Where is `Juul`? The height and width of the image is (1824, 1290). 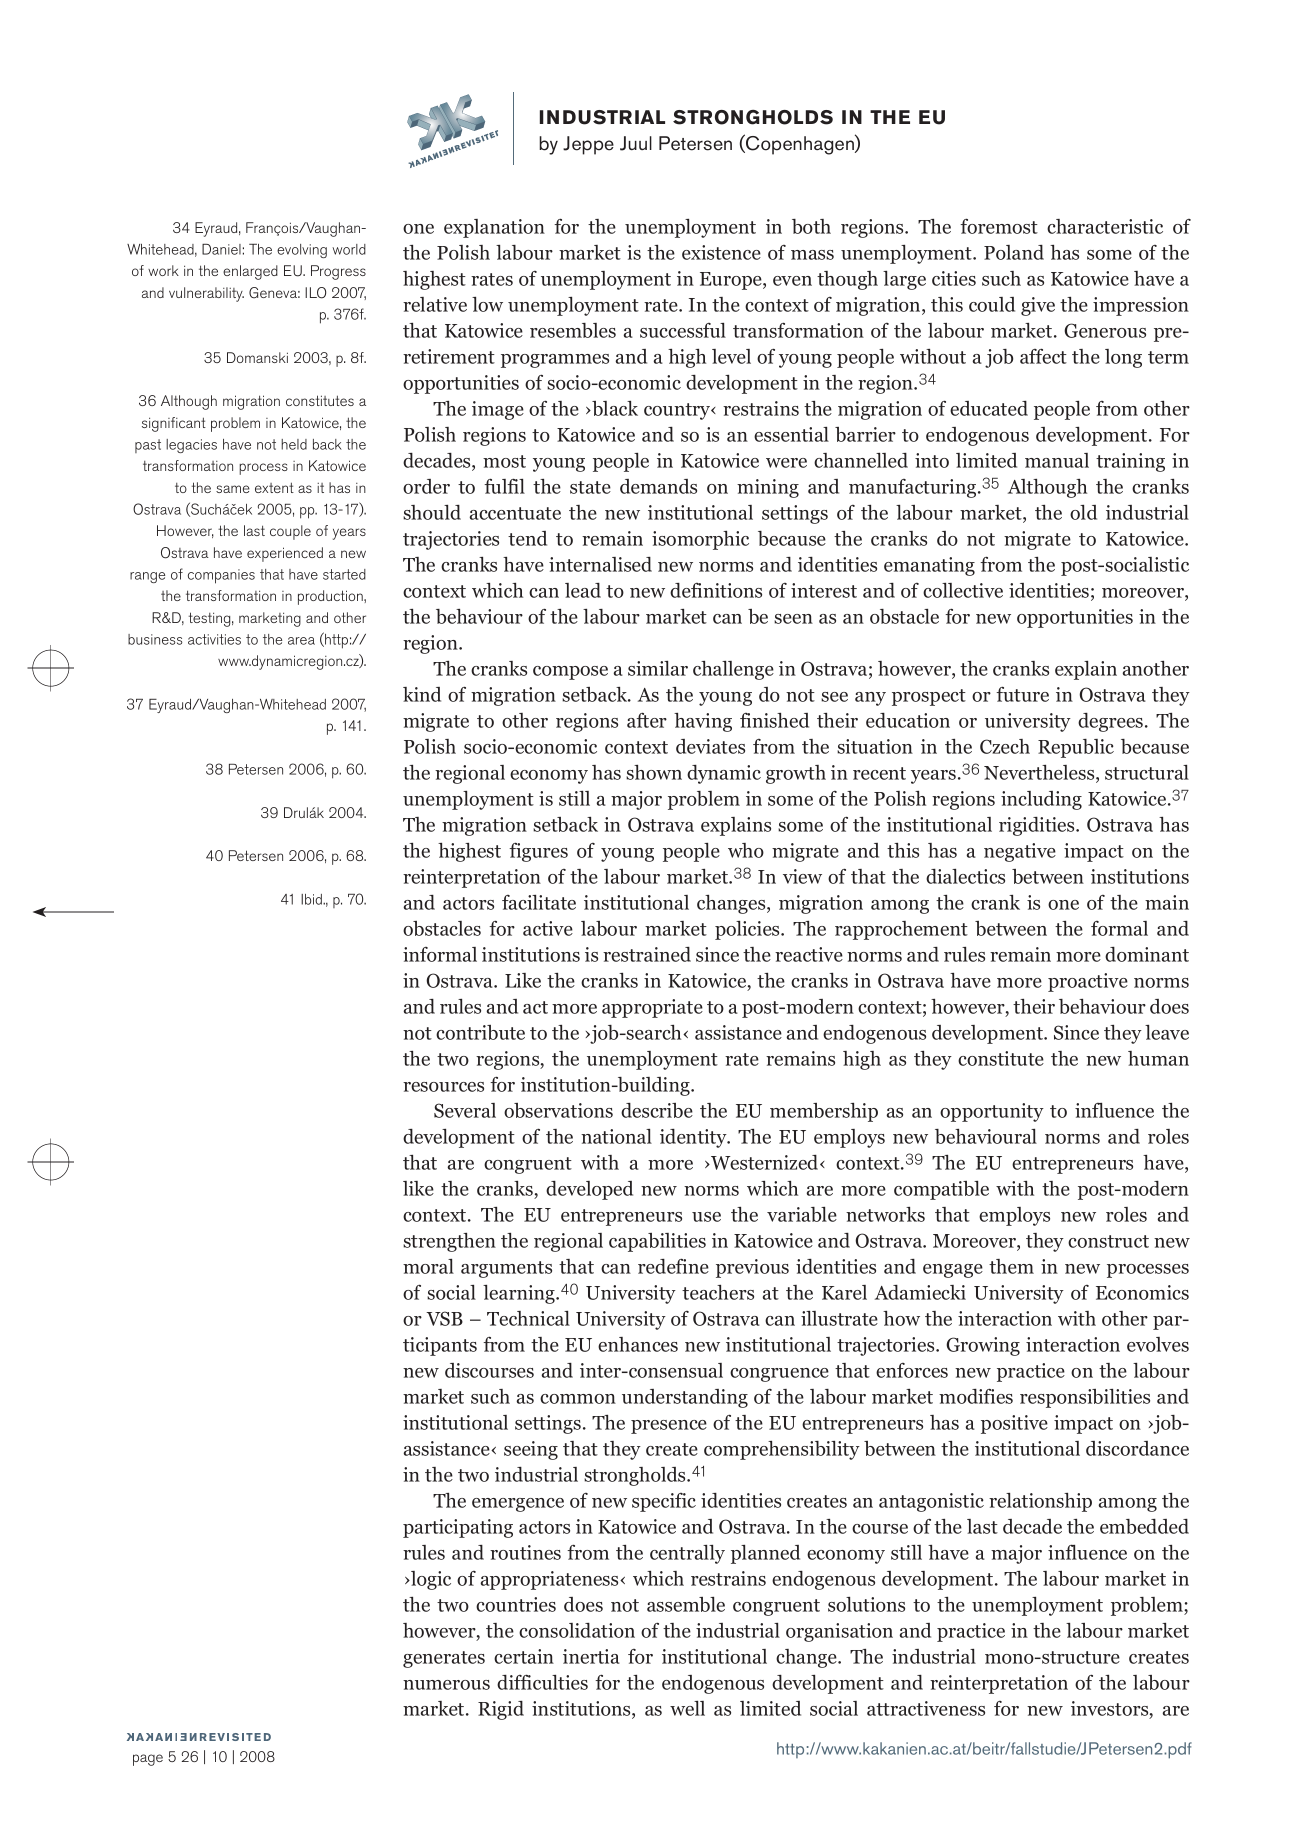 Juul is located at coordinates (636, 143).
